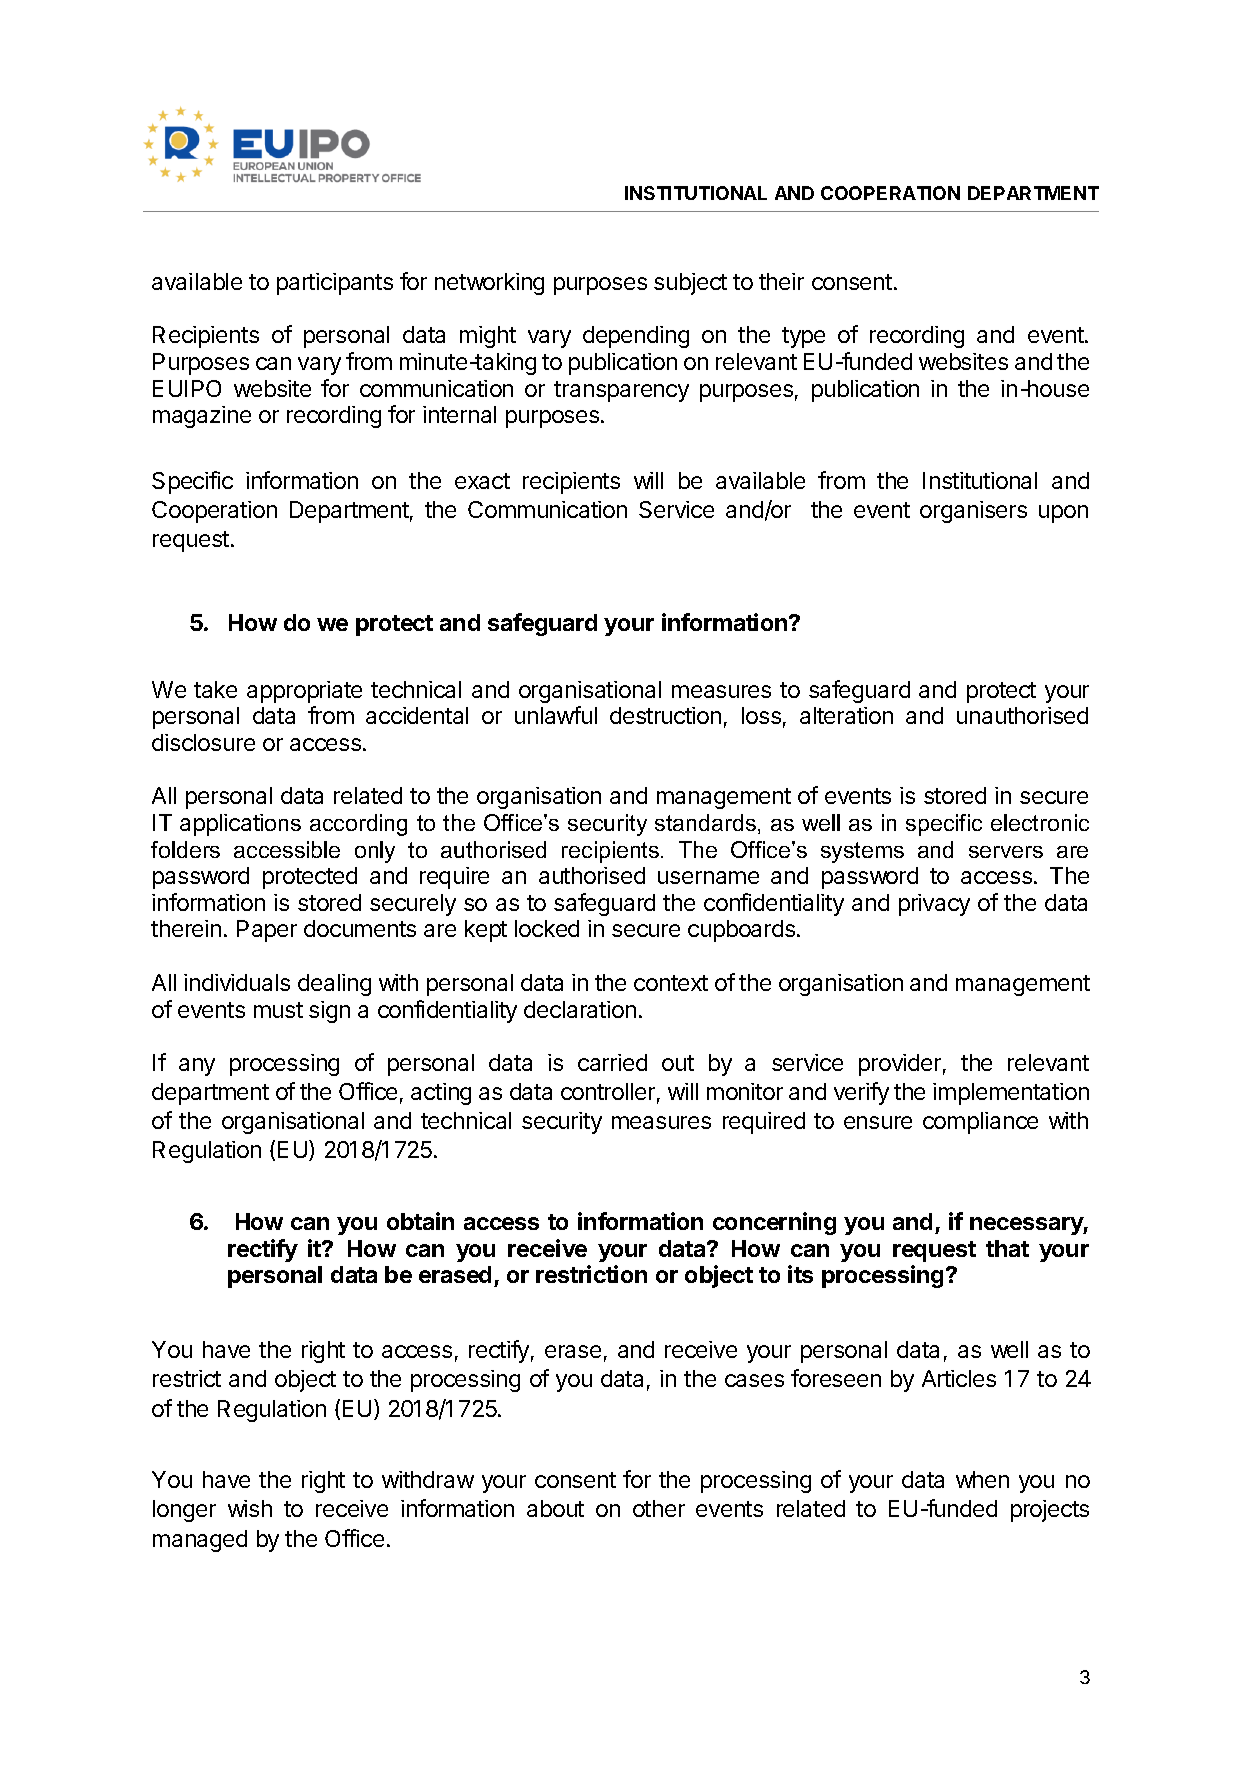 The width and height of the screenshot is (1254, 1774). Describe the element at coordinates (197, 1067) in the screenshot. I see `any` at that location.
